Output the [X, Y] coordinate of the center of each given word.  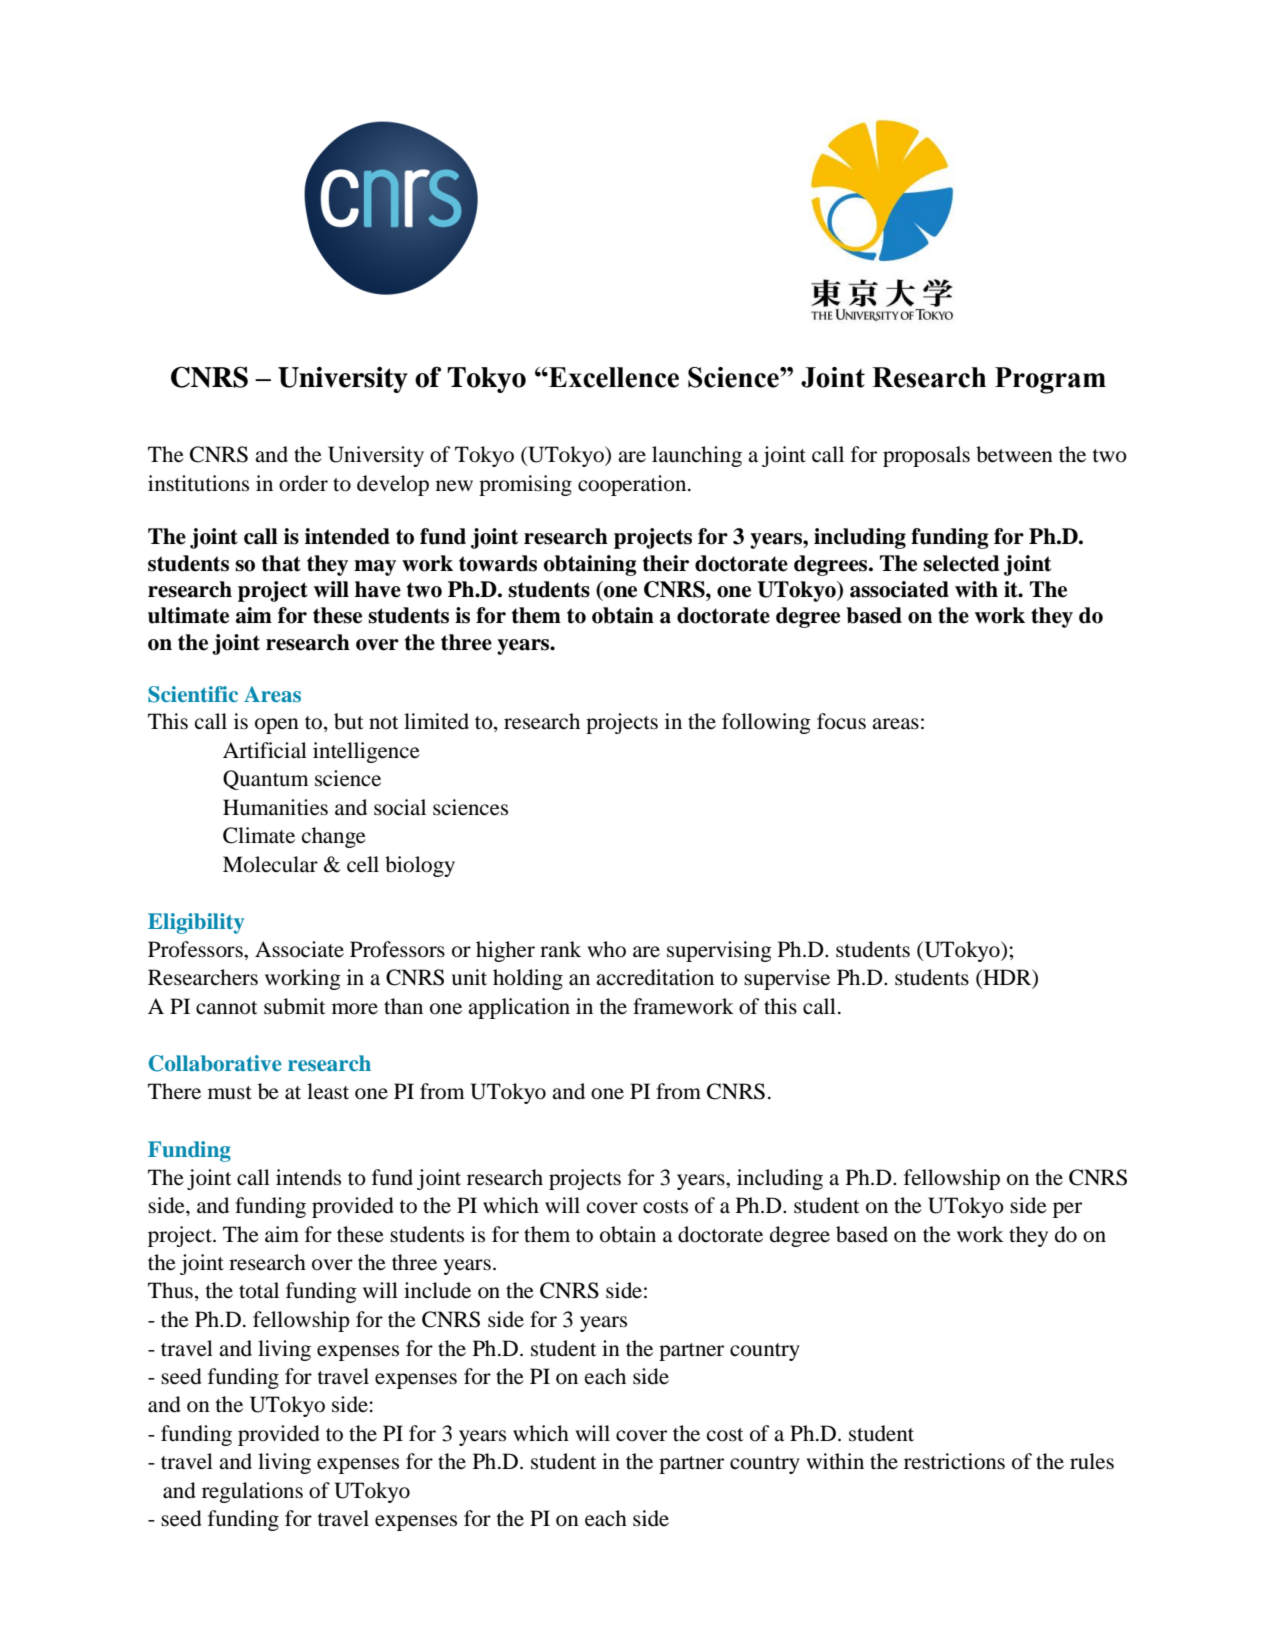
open [277, 726]
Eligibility [196, 923]
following [766, 723]
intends [308, 1177]
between [1014, 454]
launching [697, 456]
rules [1092, 1461]
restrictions [954, 1461]
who [606, 949]
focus [841, 721]
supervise [787, 979]
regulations [252, 1492]
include [437, 1290]
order [303, 483]
